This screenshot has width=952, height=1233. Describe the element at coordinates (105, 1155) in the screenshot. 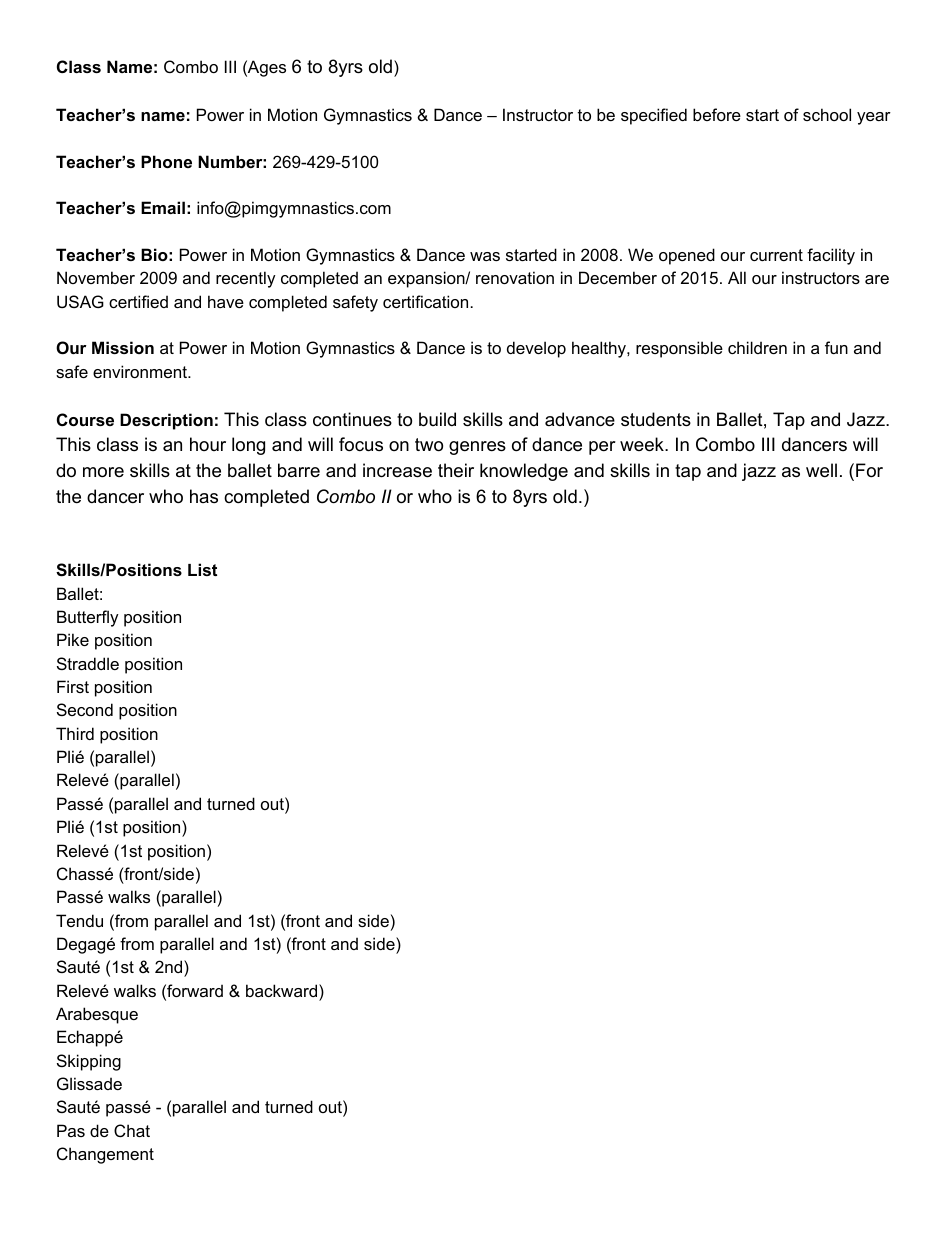

I see `Changement` at that location.
